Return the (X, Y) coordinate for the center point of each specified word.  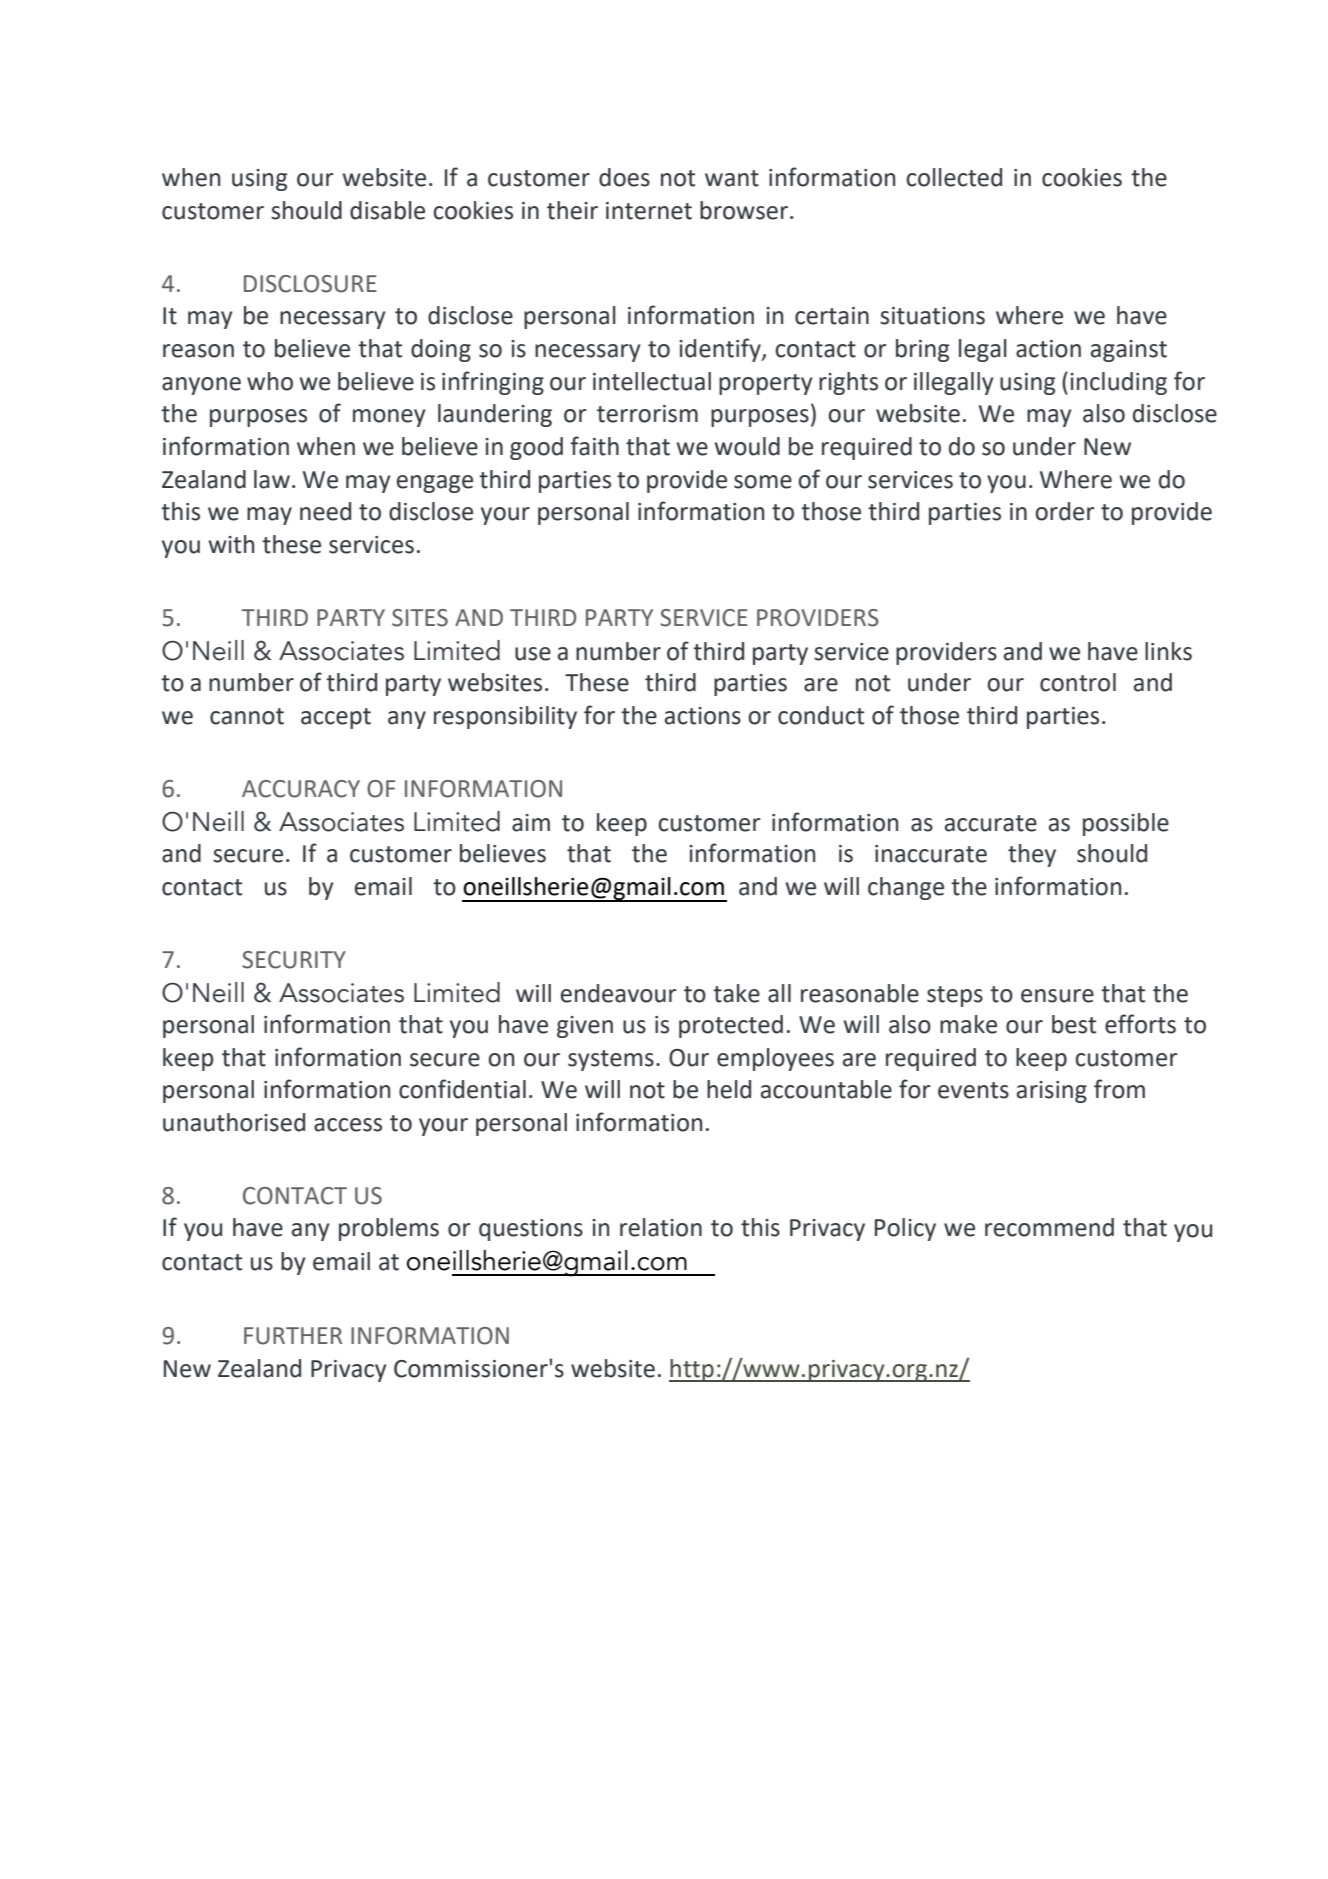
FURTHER (293, 1336)
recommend (1049, 1227)
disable (387, 210)
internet (649, 211)
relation (661, 1227)
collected (954, 177)
